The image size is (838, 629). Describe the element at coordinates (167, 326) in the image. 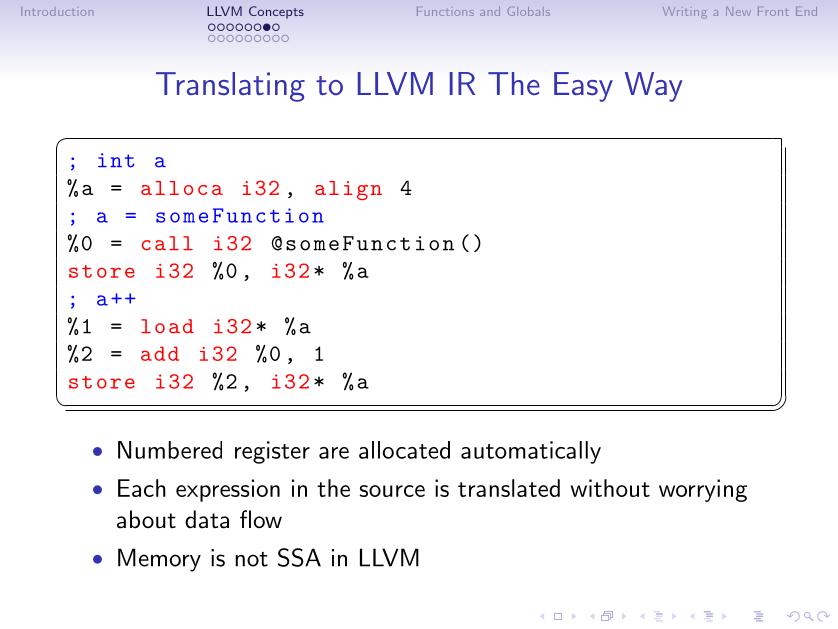

I see `load` at that location.
